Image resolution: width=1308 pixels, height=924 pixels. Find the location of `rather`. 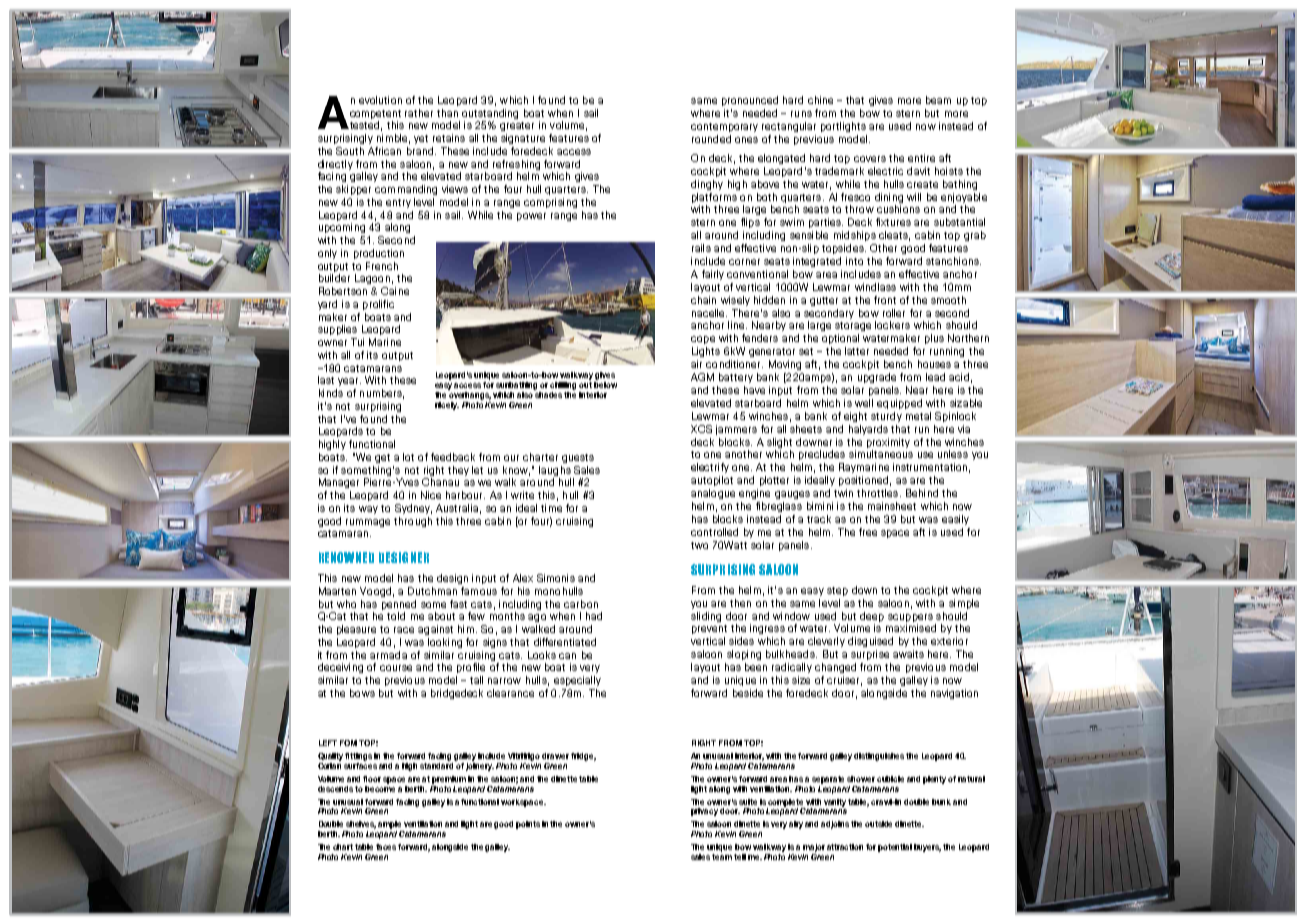

rather is located at coordinates (419, 113).
